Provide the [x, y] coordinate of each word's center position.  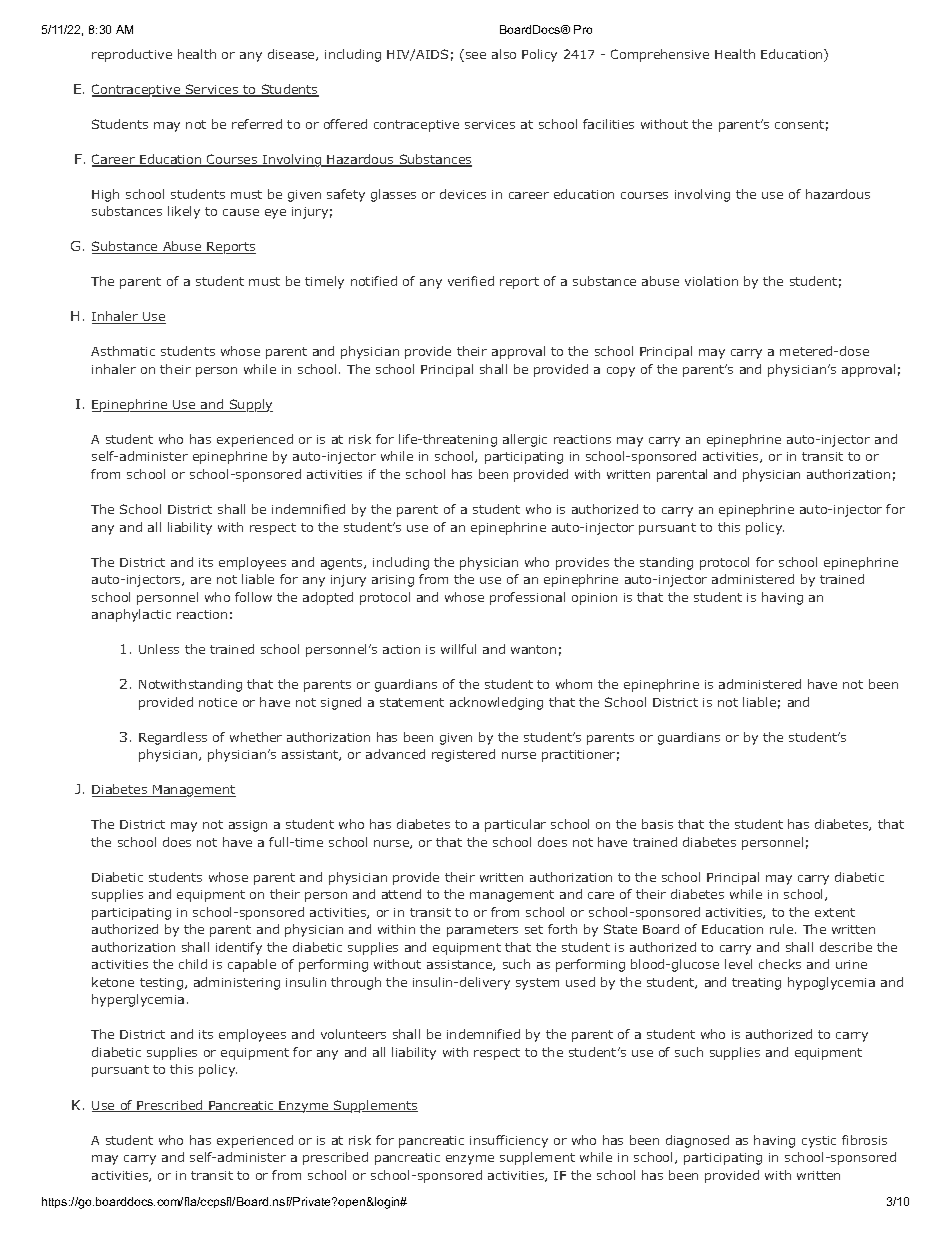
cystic [819, 1142]
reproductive [132, 55]
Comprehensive [660, 55]
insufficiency [509, 1141]
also [504, 54]
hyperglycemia [138, 1000]
